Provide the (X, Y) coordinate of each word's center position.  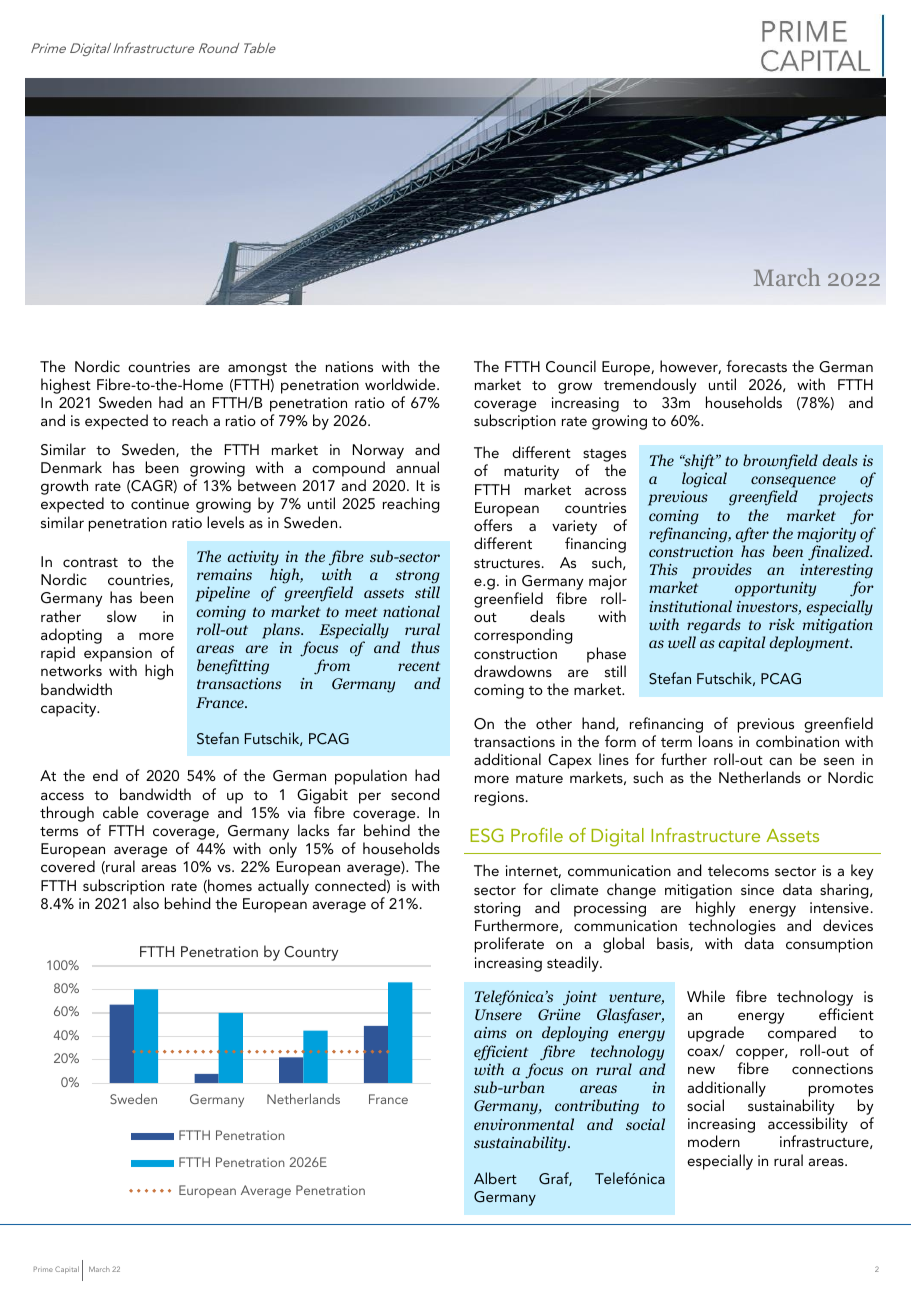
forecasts (756, 366)
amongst (257, 369)
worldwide (401, 384)
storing (497, 909)
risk (782, 624)
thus (425, 647)
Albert (495, 1178)
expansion (118, 656)
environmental (524, 1124)
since (757, 889)
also (146, 903)
